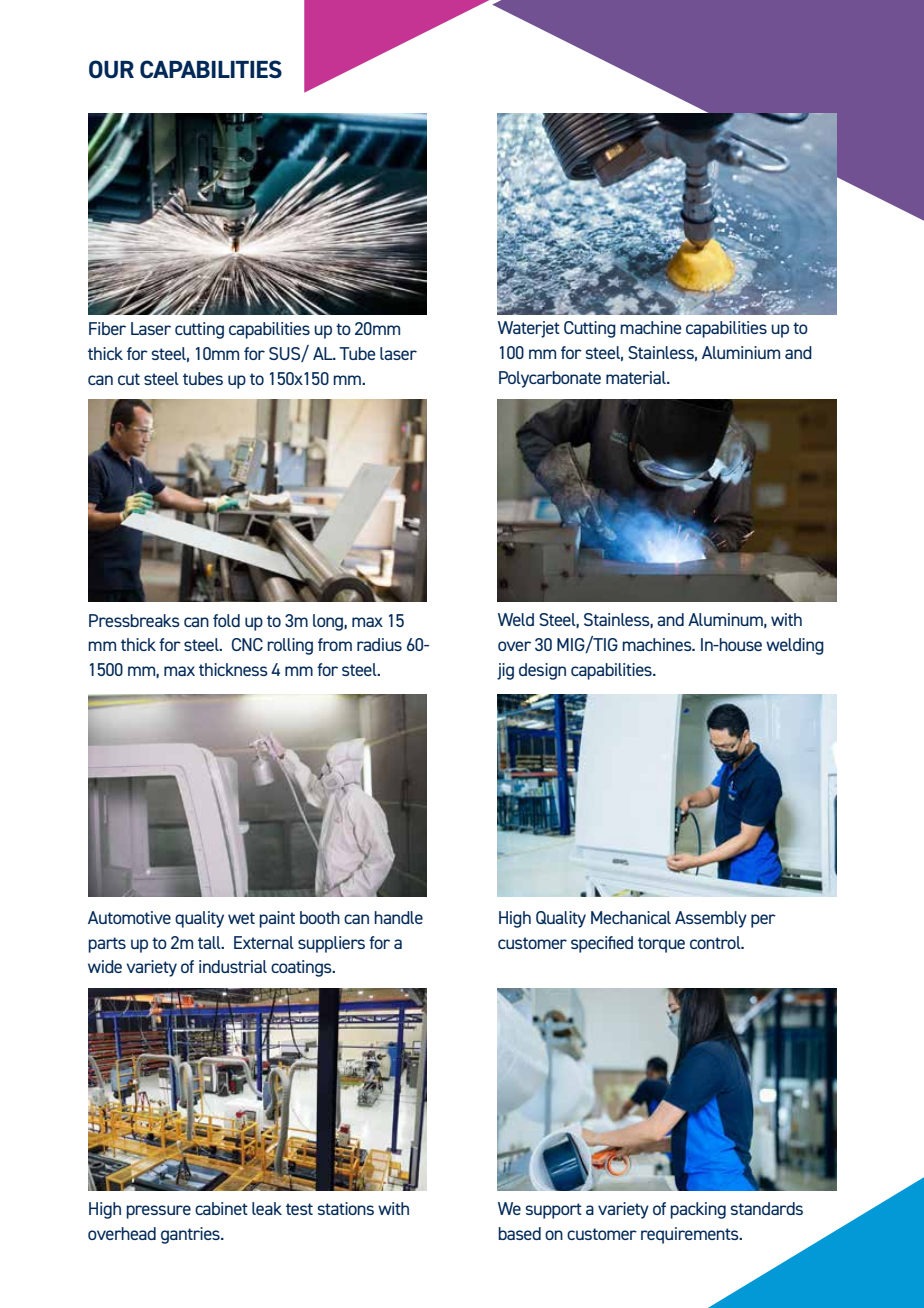 The image size is (924, 1308). What do you see at coordinates (550, 379) in the screenshot?
I see `Polycarbonate` at bounding box center [550, 379].
